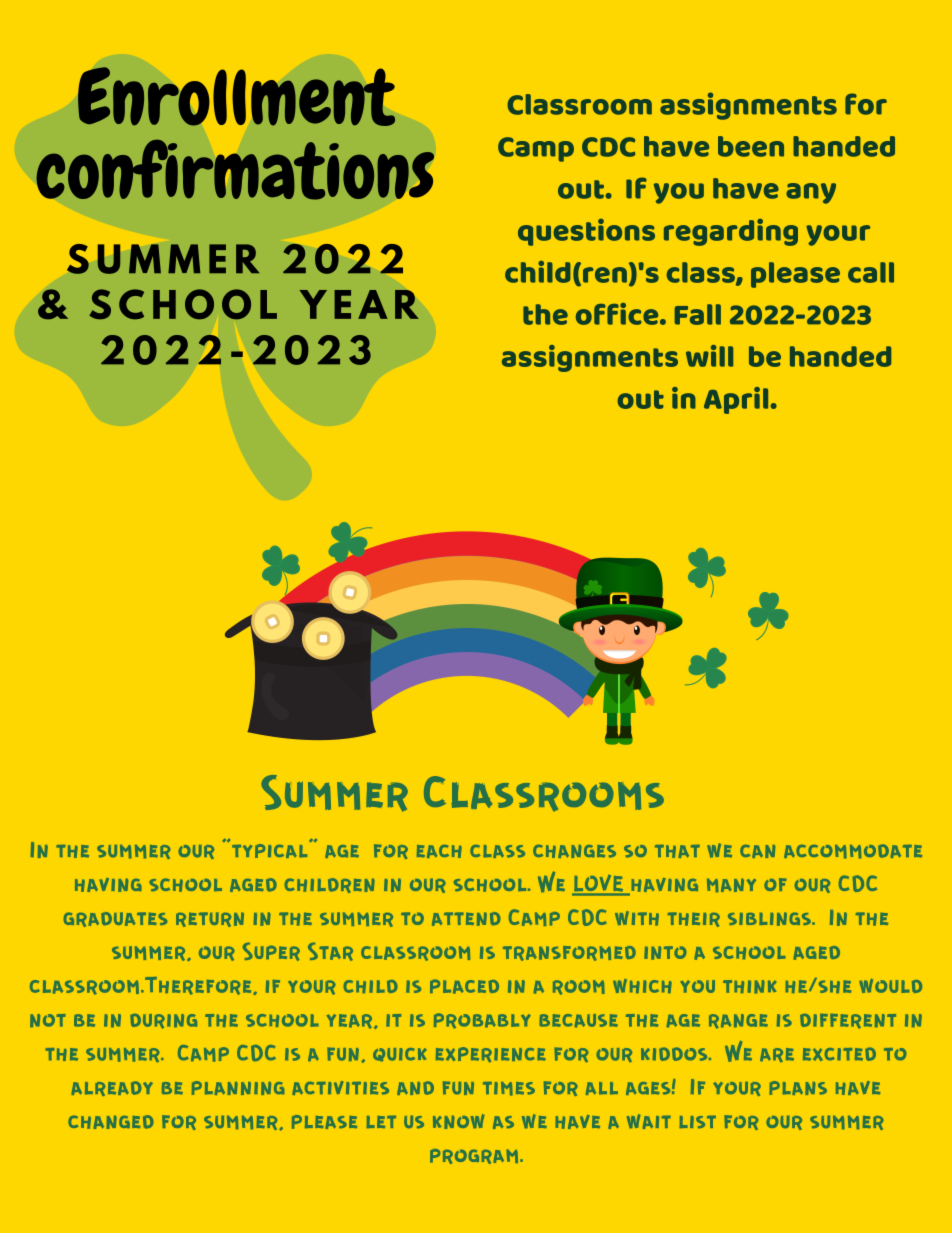  Describe the element at coordinates (439, 851) in the document. I see `each` at that location.
